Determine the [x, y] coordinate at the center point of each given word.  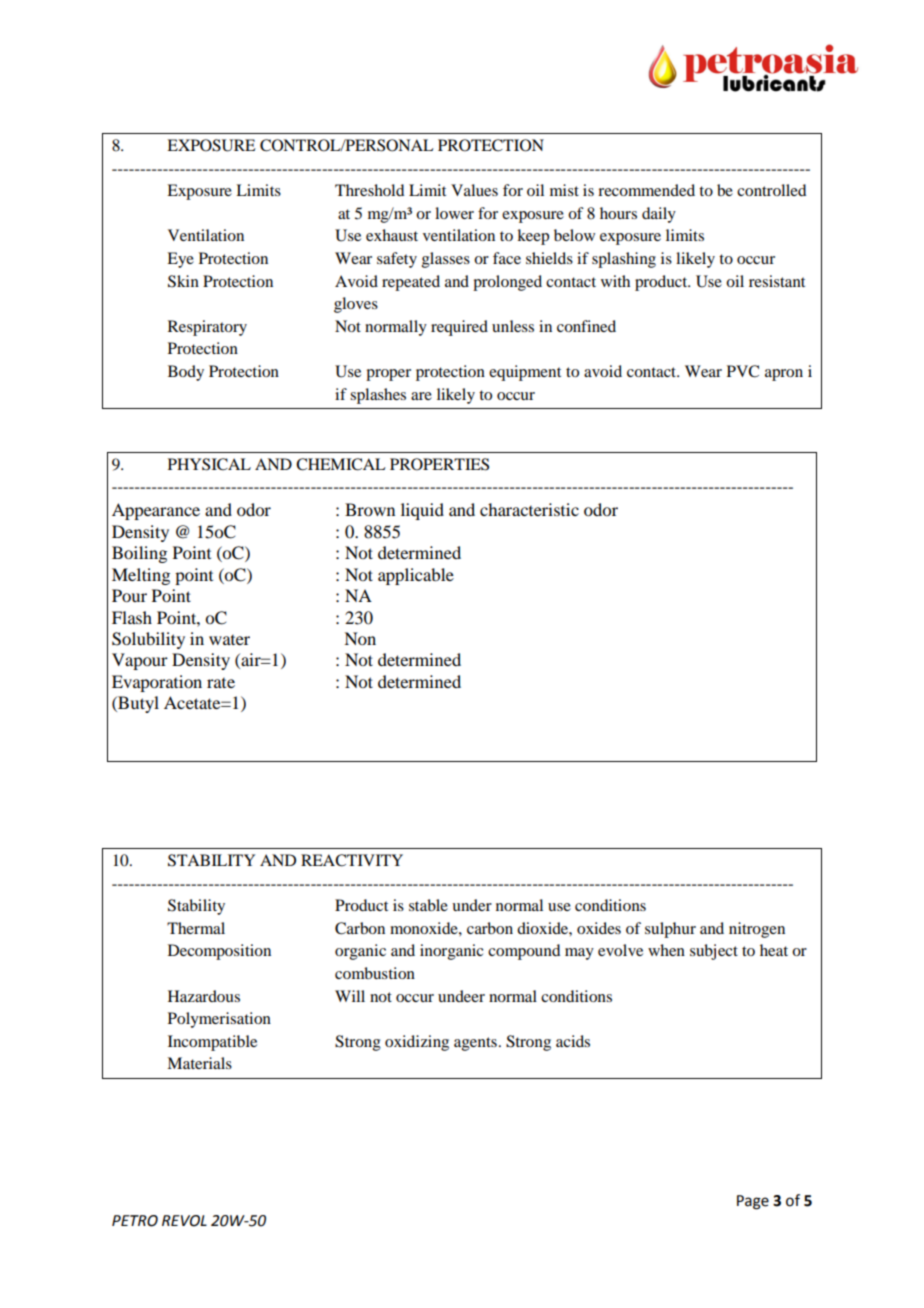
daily [659, 215]
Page [753, 1202]
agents [475, 1044]
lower [454, 213]
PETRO [135, 1221]
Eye [180, 260]
